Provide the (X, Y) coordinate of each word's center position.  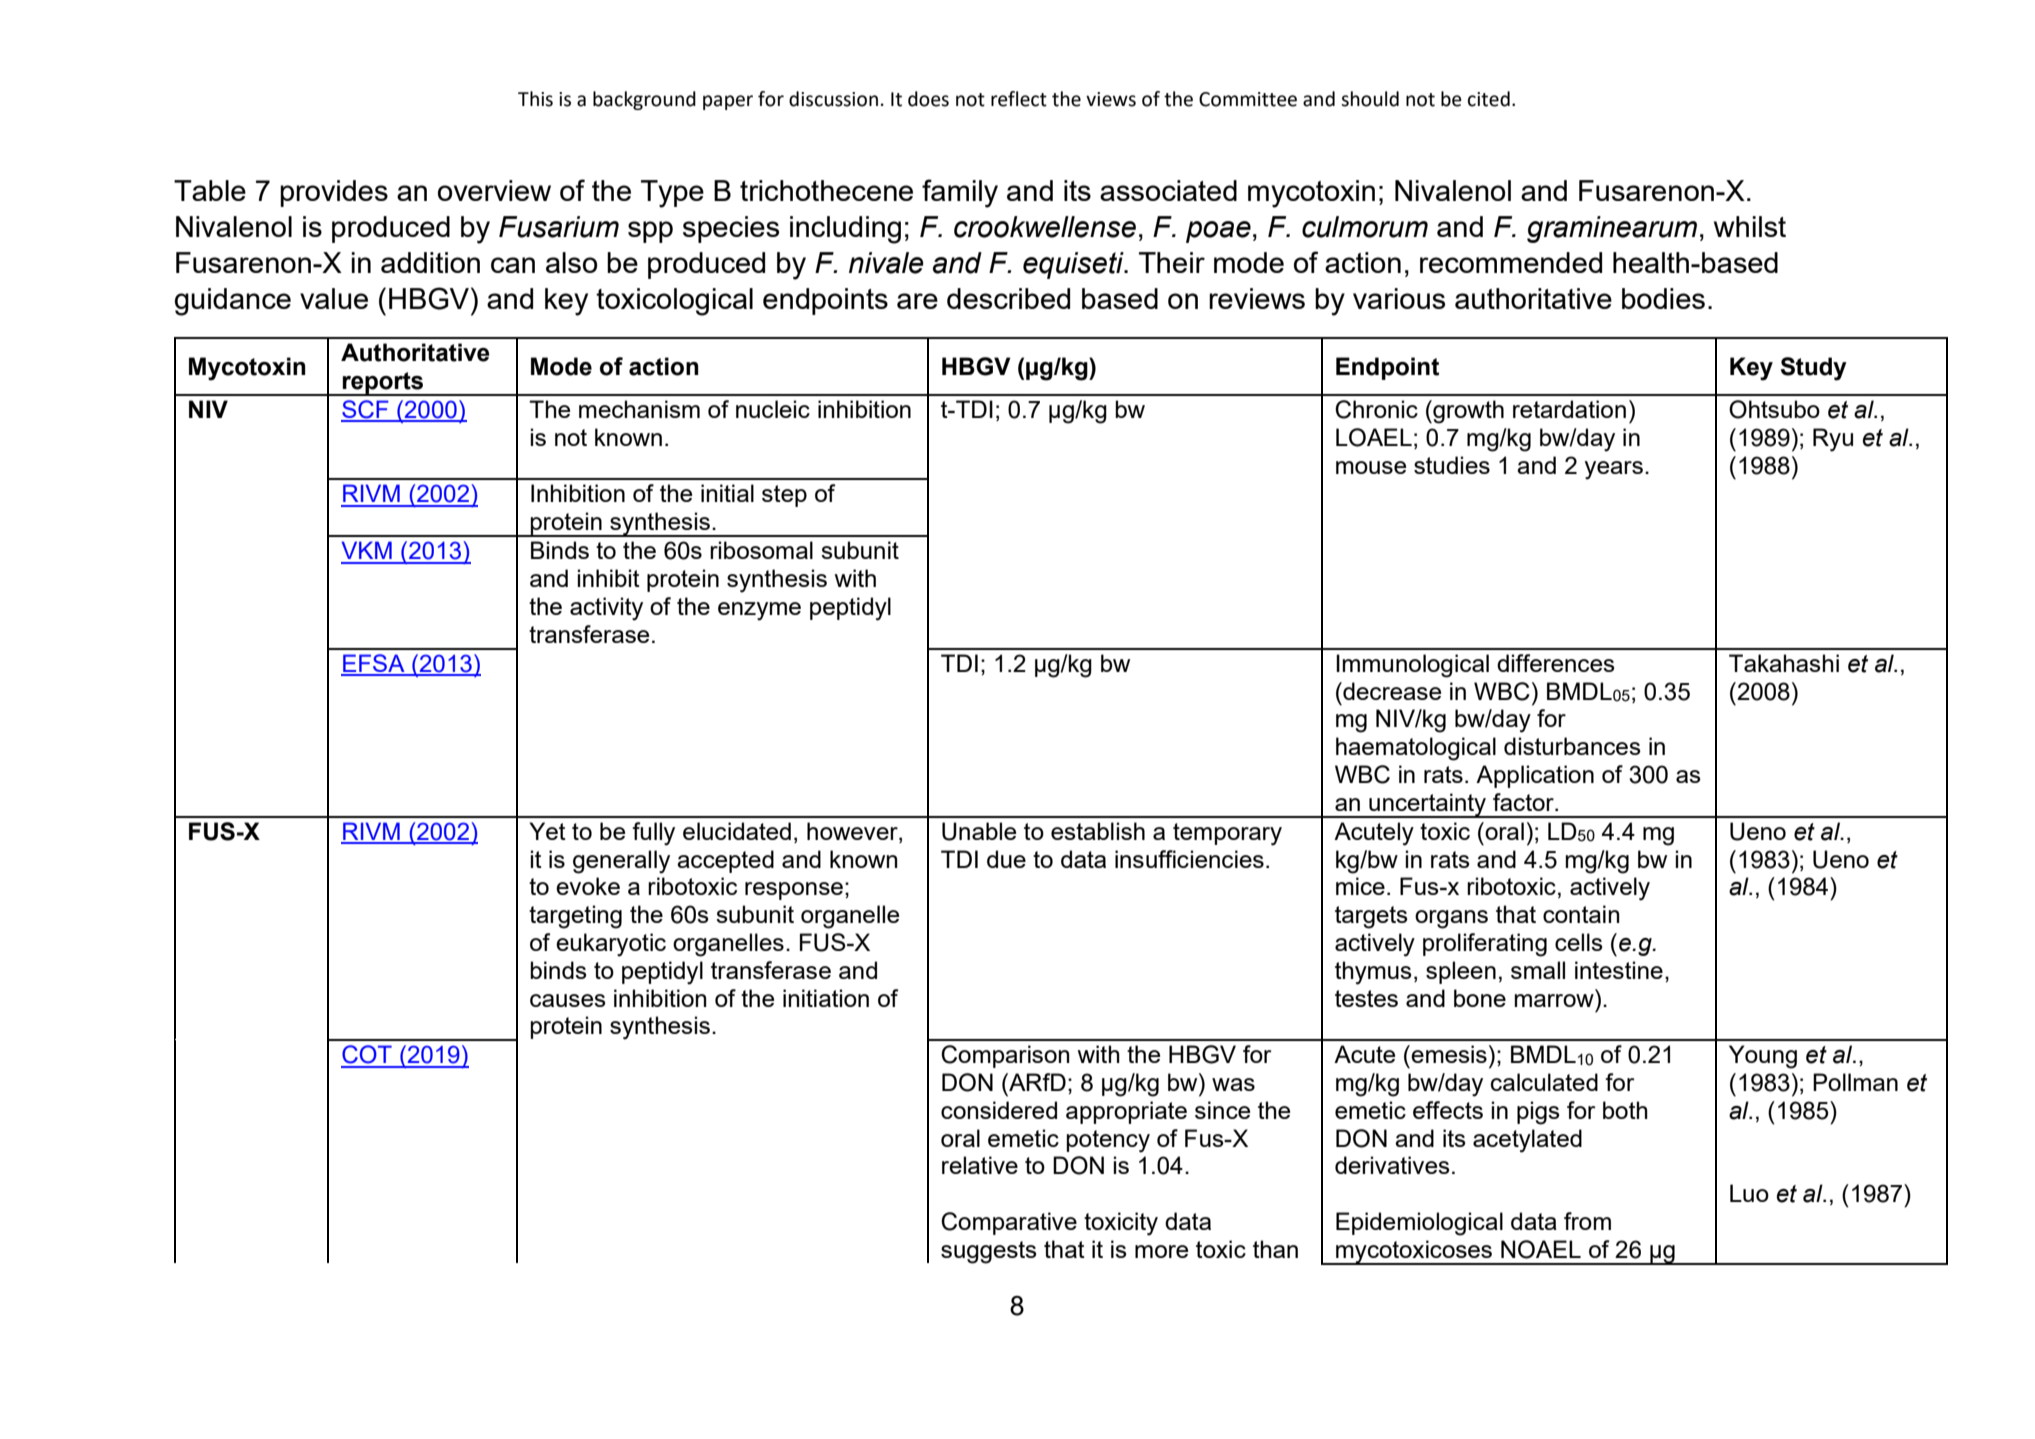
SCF (366, 410)
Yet (547, 831)
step (784, 496)
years (1614, 470)
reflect (1019, 99)
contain (1581, 914)
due (1006, 859)
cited (1489, 99)
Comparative (1009, 1223)
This (535, 99)
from (1587, 1221)
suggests (989, 1252)
